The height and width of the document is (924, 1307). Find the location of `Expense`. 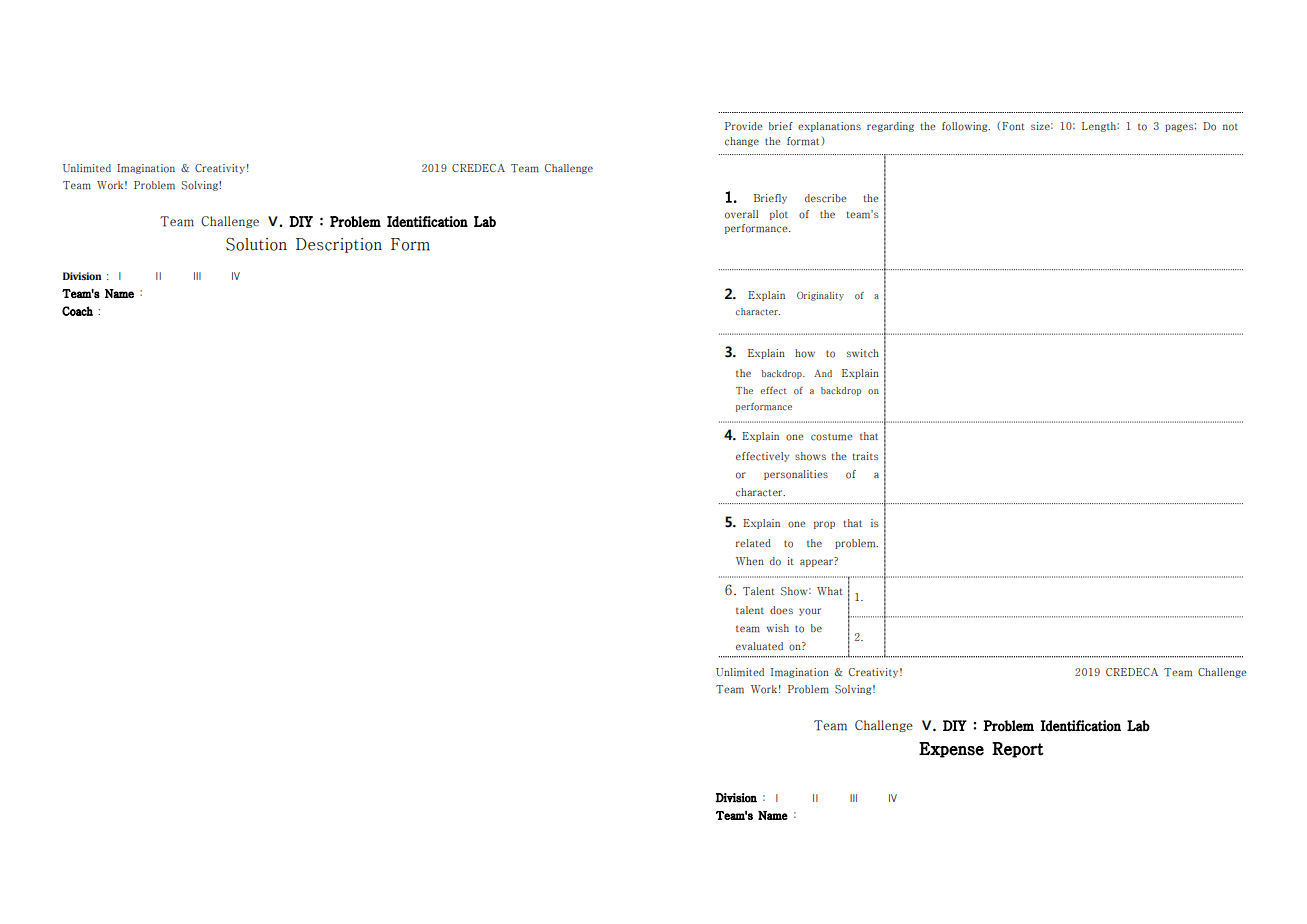

Expense is located at coordinates (951, 750).
